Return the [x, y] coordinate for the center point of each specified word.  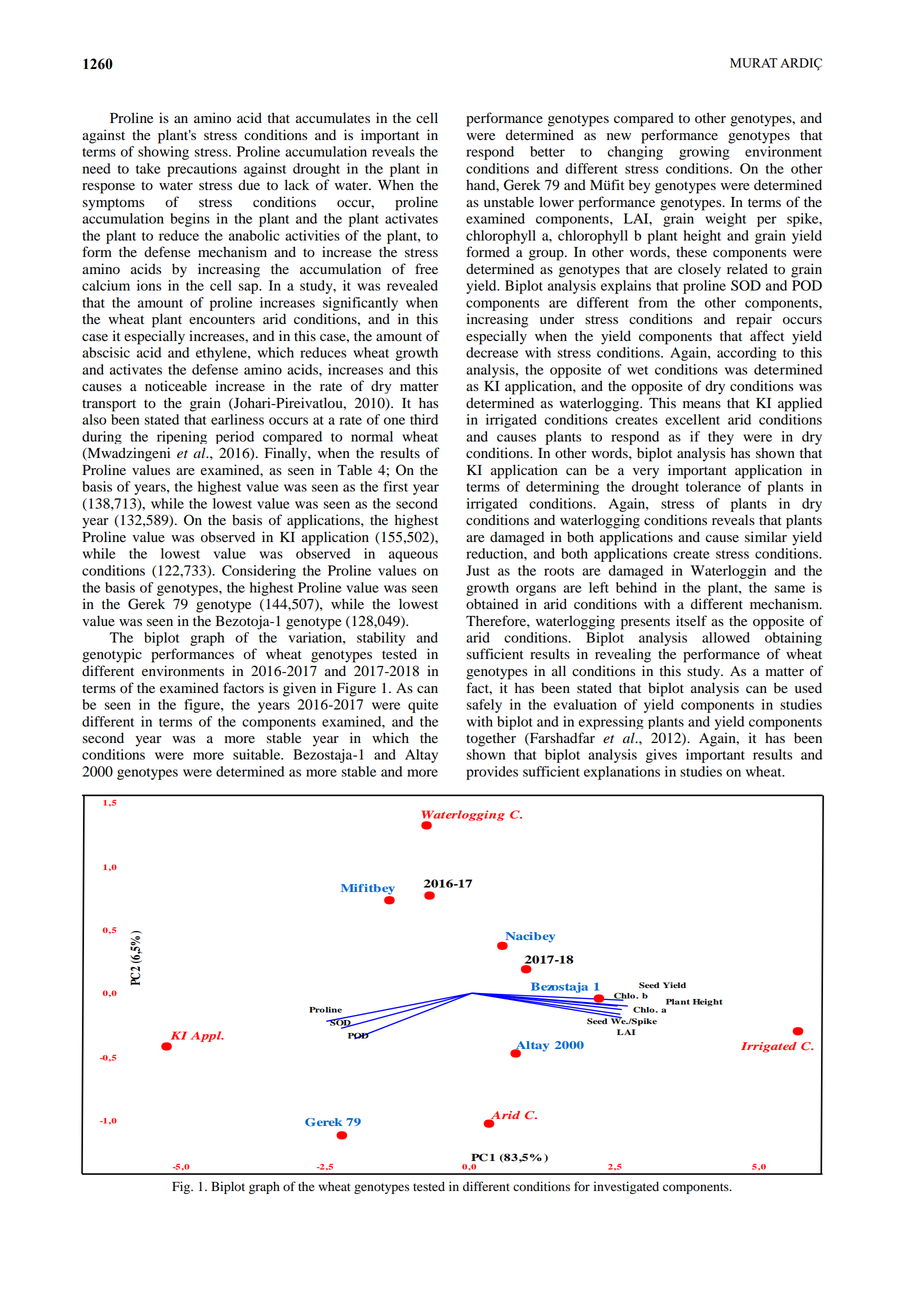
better [547, 151]
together [491, 739]
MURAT [754, 63]
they [721, 438]
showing [163, 153]
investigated [626, 1187]
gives [661, 756]
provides [492, 773]
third [424, 419]
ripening [182, 437]
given [299, 689]
